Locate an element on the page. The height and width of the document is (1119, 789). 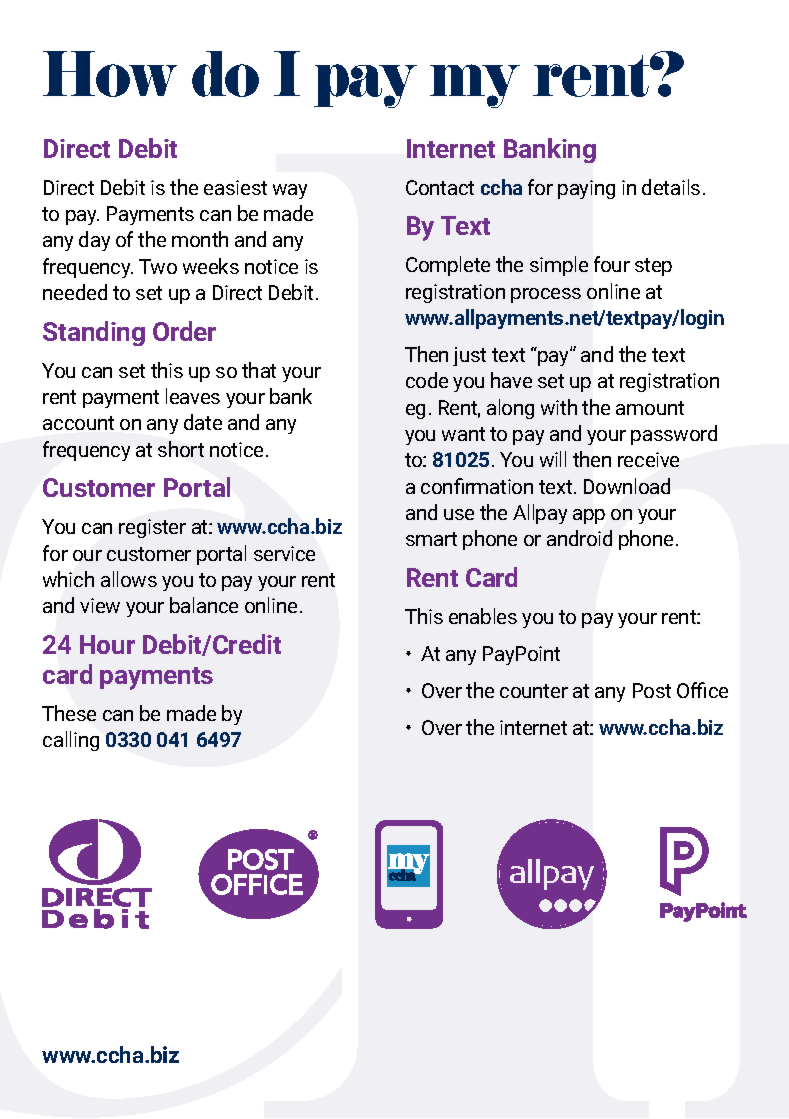
Complete is located at coordinates (448, 266).
